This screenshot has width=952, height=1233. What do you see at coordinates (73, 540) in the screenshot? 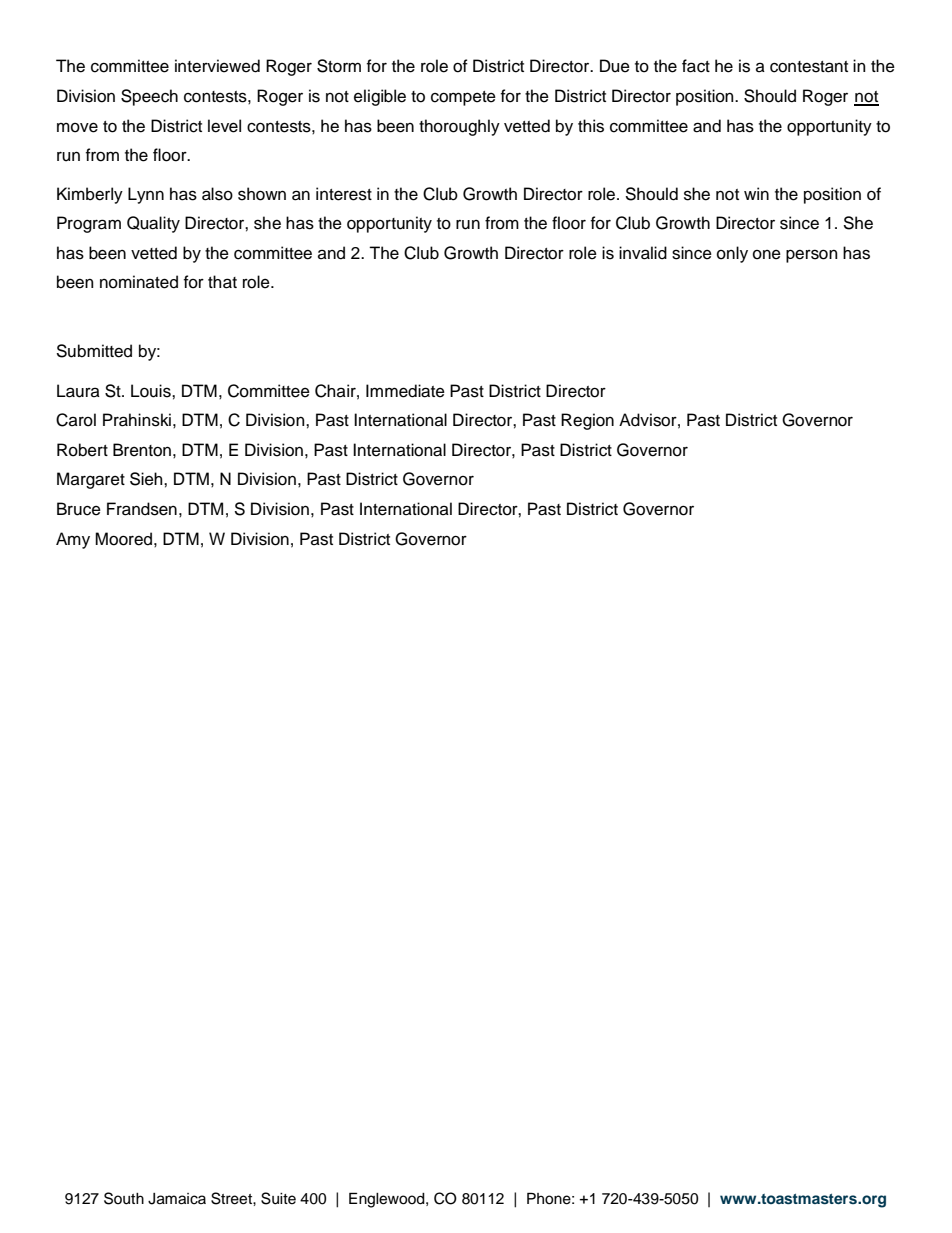
I see `Amy` at bounding box center [73, 540].
